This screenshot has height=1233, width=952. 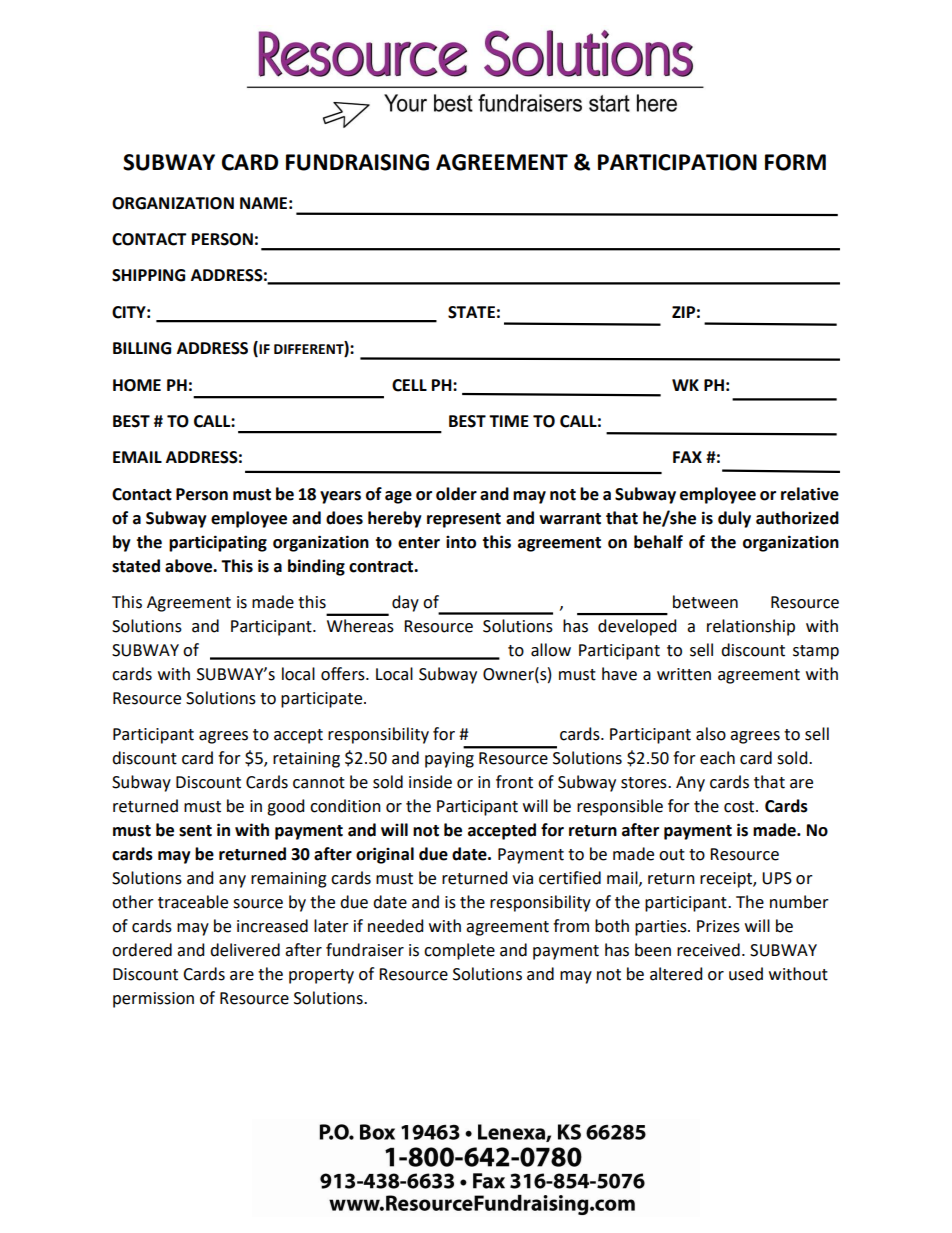 I want to click on participating, so click(x=218, y=543).
